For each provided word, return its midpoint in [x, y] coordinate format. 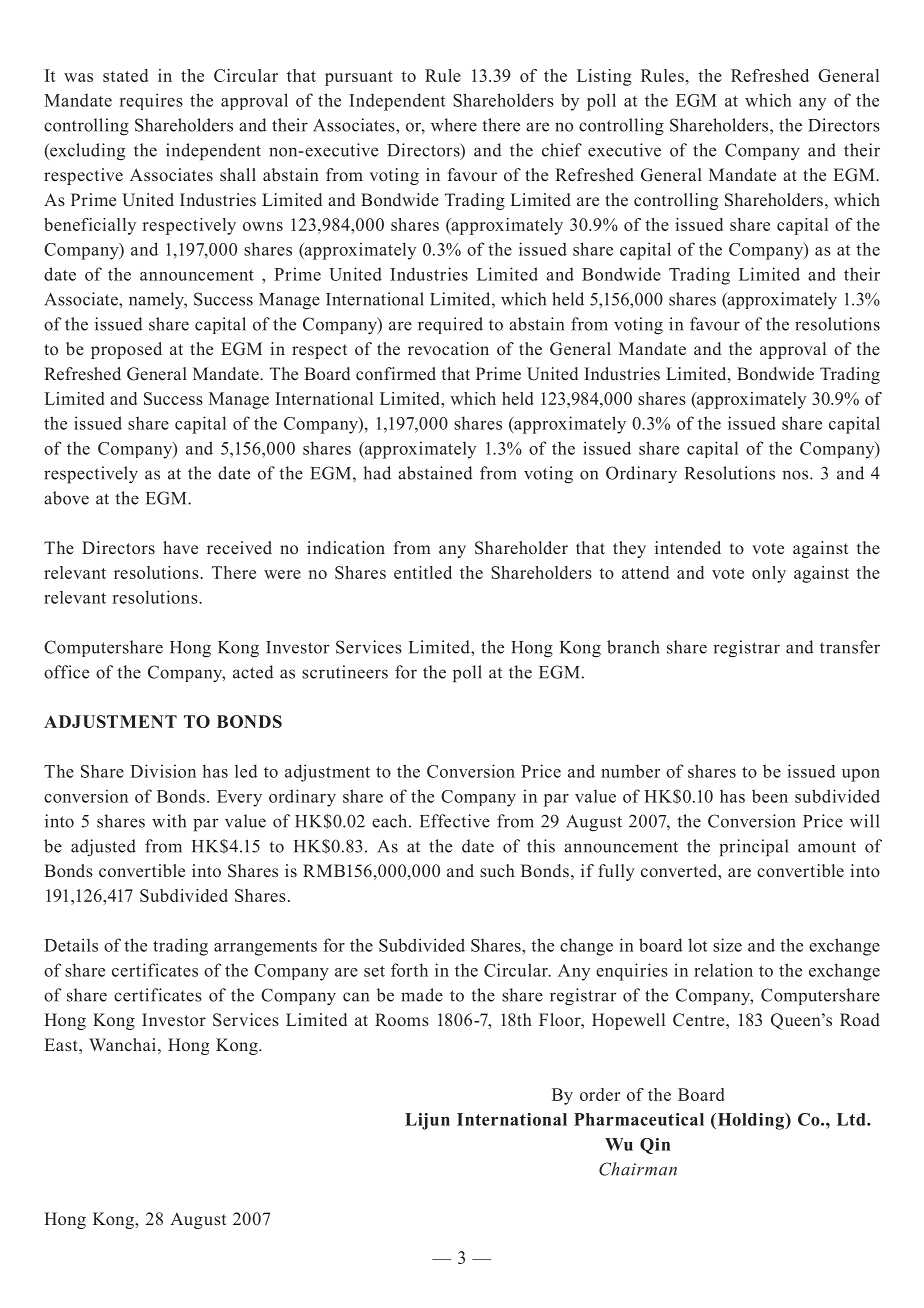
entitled [423, 572]
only [769, 574]
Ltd [852, 1119]
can [356, 997]
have [180, 547]
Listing [604, 77]
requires [151, 101]
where [454, 125]
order [600, 1094]
